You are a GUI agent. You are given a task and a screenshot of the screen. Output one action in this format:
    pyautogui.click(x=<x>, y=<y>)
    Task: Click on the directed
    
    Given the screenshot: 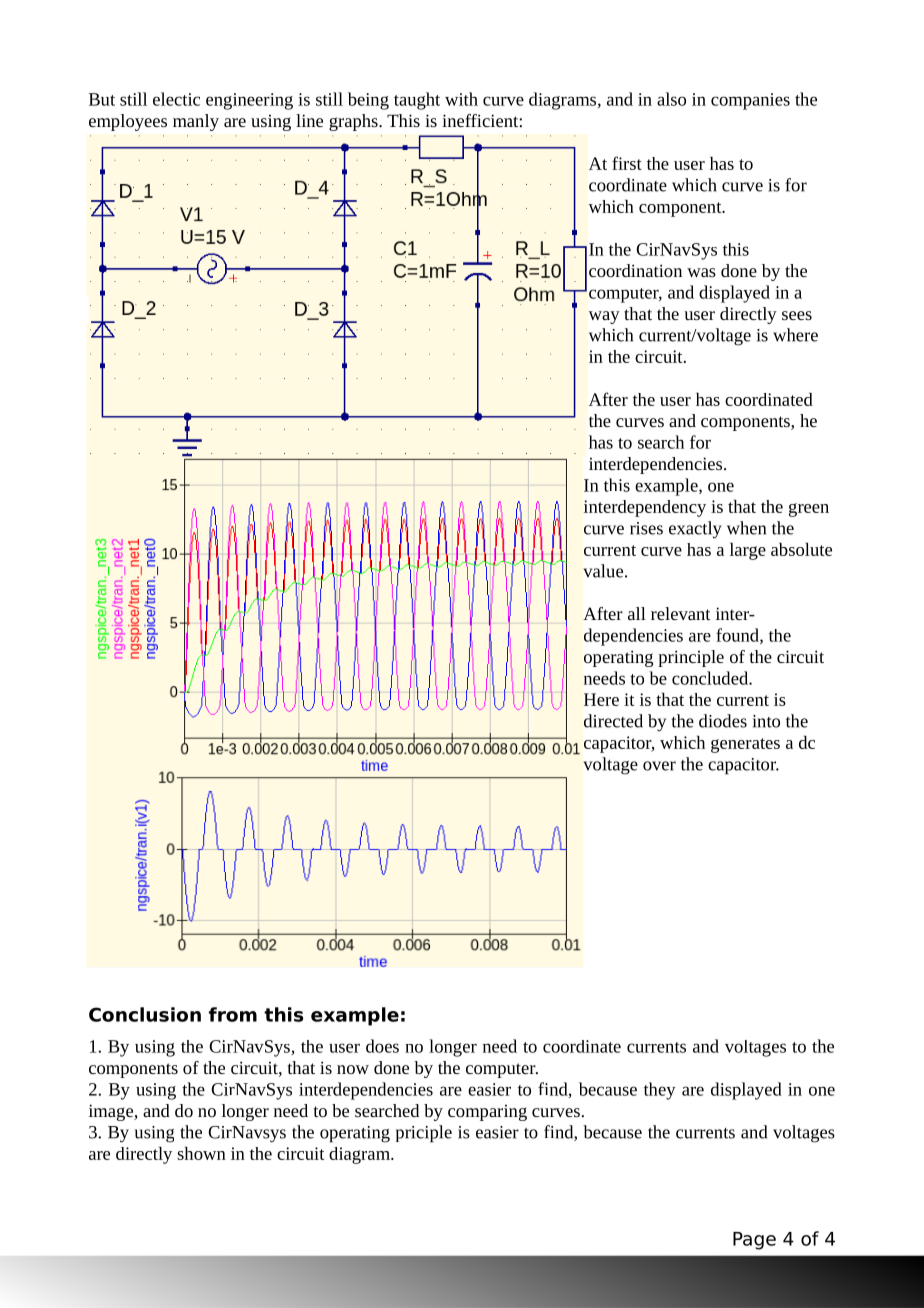 What is the action you would take?
    pyautogui.click(x=613, y=721)
